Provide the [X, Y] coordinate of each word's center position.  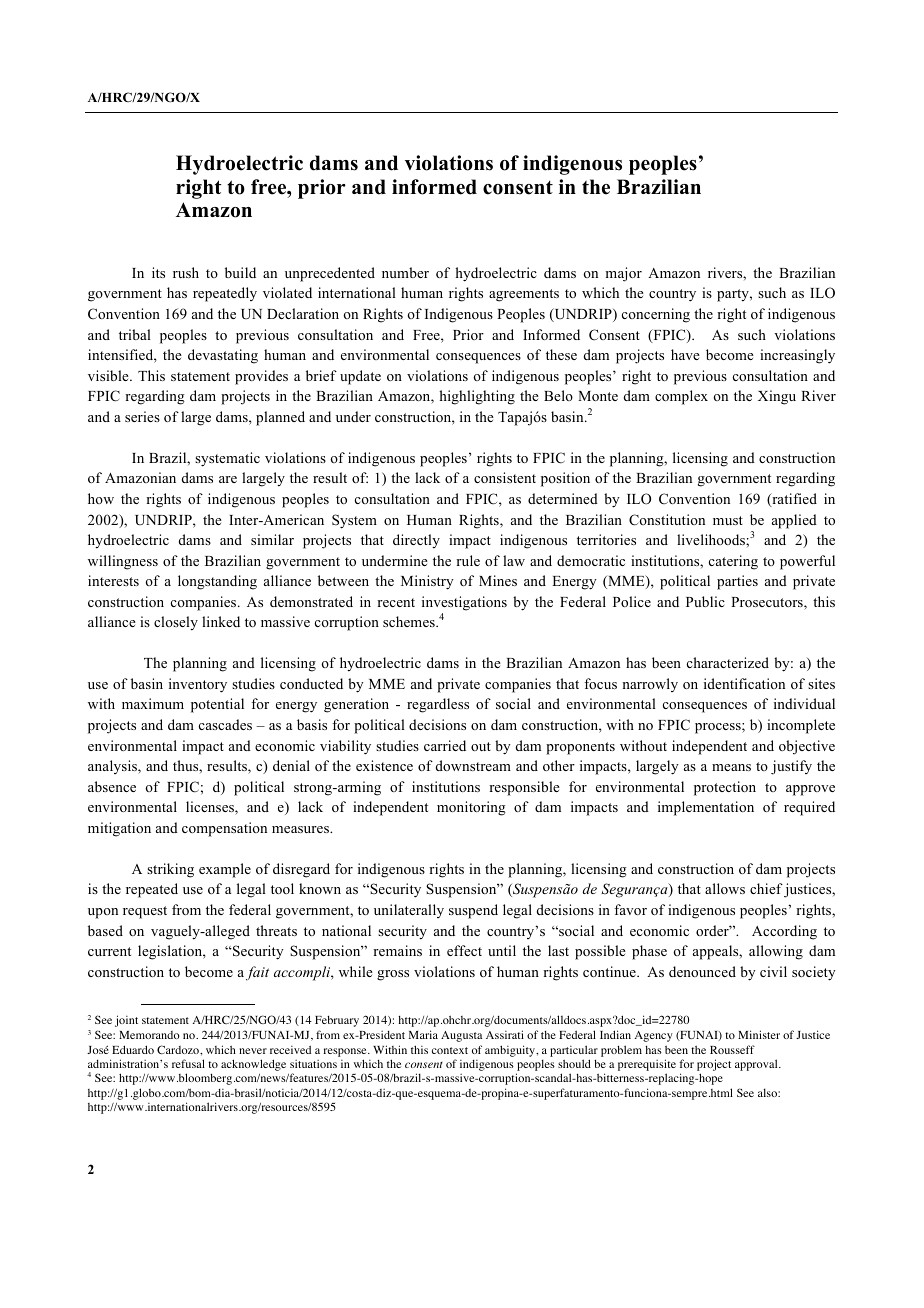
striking [170, 870]
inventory [198, 685]
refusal [188, 1063]
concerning [656, 315]
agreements [524, 295]
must [728, 520]
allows [725, 888]
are [228, 479]
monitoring [471, 808]
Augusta [461, 1036]
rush [186, 272]
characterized [728, 662]
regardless [438, 705]
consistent [505, 477]
